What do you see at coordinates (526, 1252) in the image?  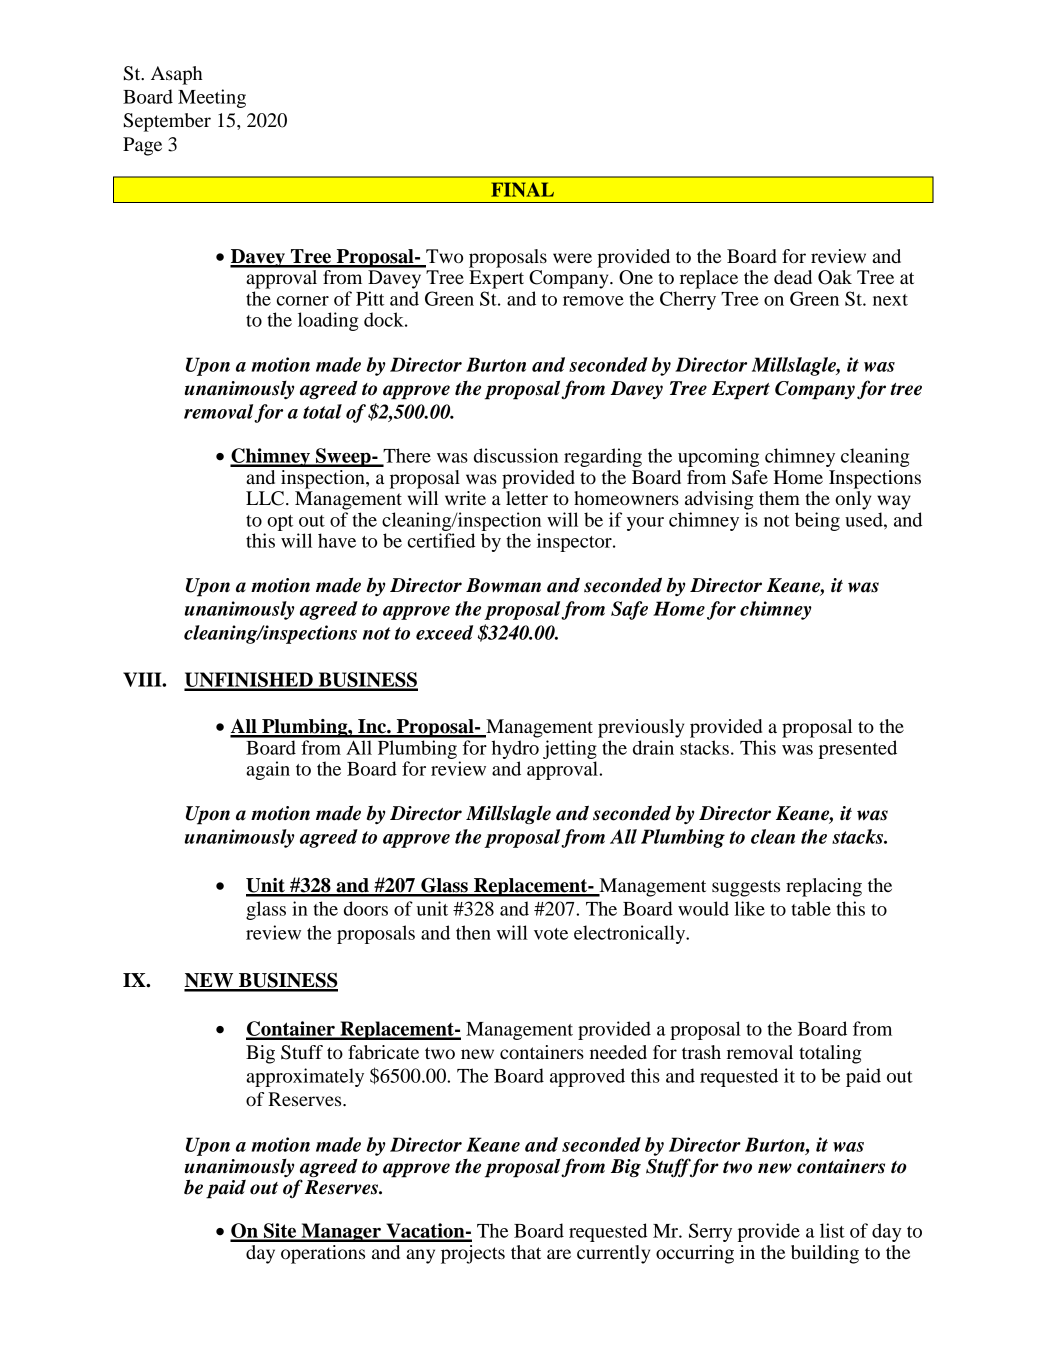 I see `that` at bounding box center [526, 1252].
